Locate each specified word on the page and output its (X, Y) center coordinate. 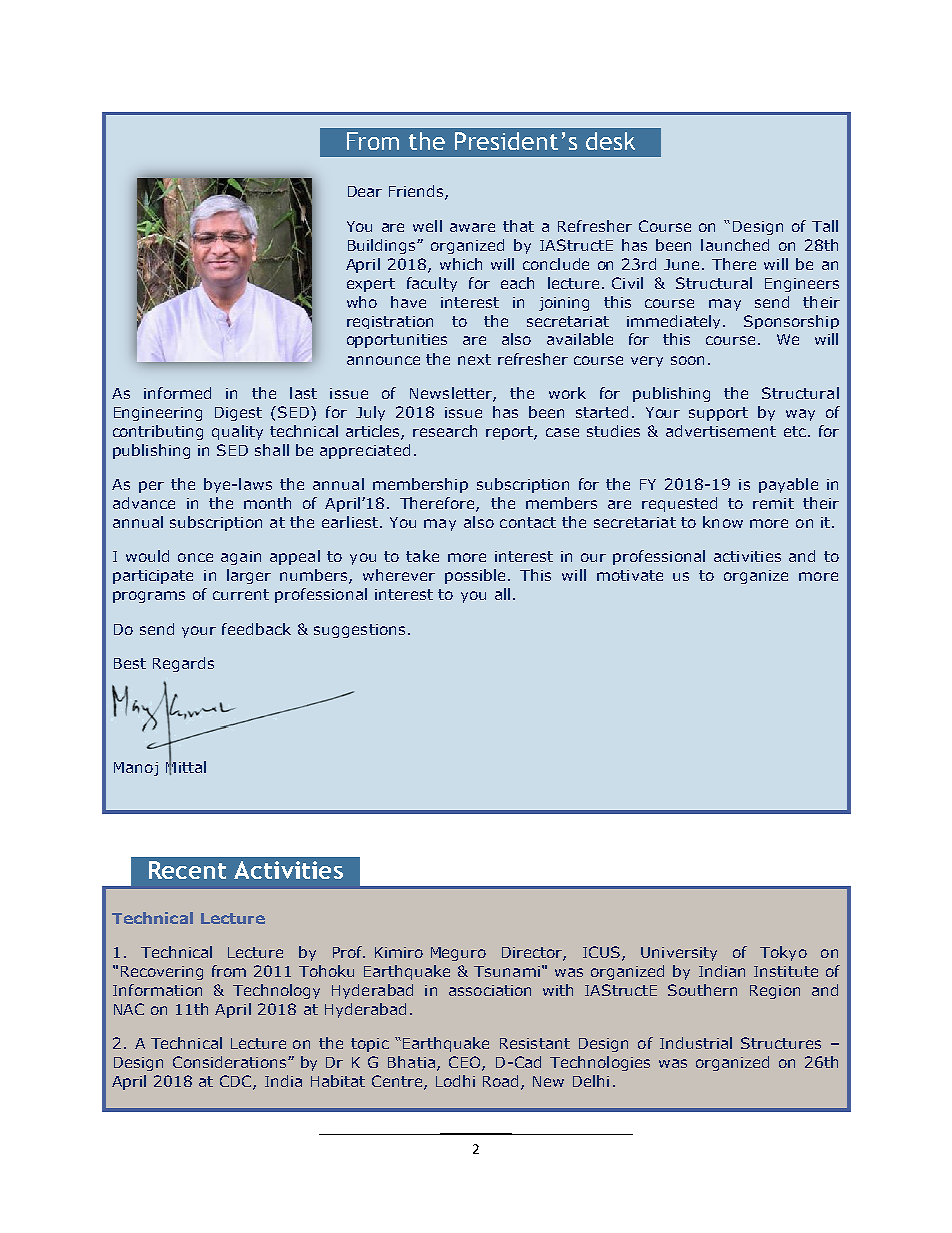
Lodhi (455, 1081)
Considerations (231, 1062)
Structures (781, 1043)
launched (735, 245)
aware (472, 227)
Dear (365, 191)
